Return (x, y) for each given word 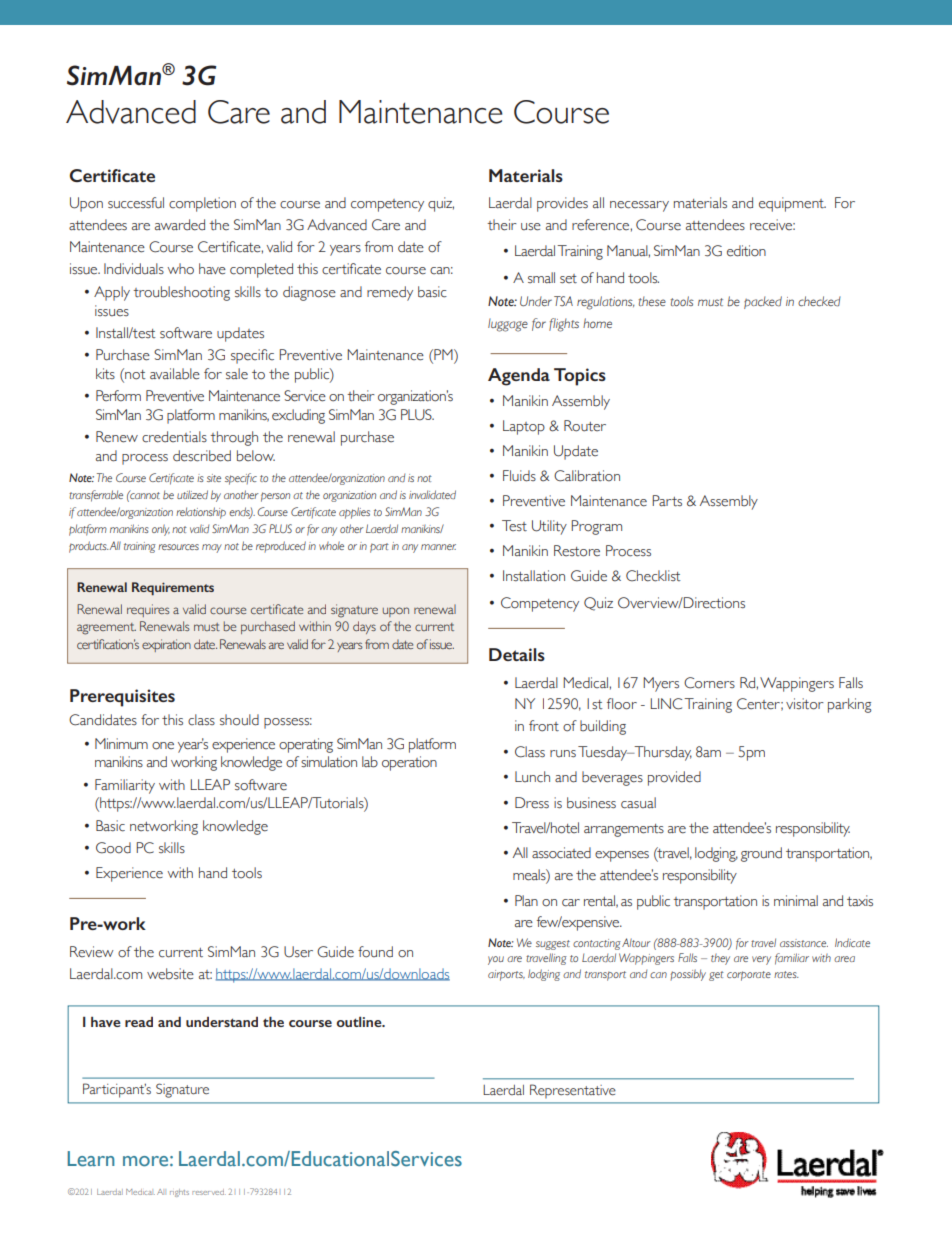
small (541, 277)
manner (438, 547)
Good (113, 848)
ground (761, 854)
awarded (180, 225)
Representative (573, 1091)
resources (178, 547)
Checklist (653, 576)
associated (561, 853)
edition (746, 251)
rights (179, 1193)
